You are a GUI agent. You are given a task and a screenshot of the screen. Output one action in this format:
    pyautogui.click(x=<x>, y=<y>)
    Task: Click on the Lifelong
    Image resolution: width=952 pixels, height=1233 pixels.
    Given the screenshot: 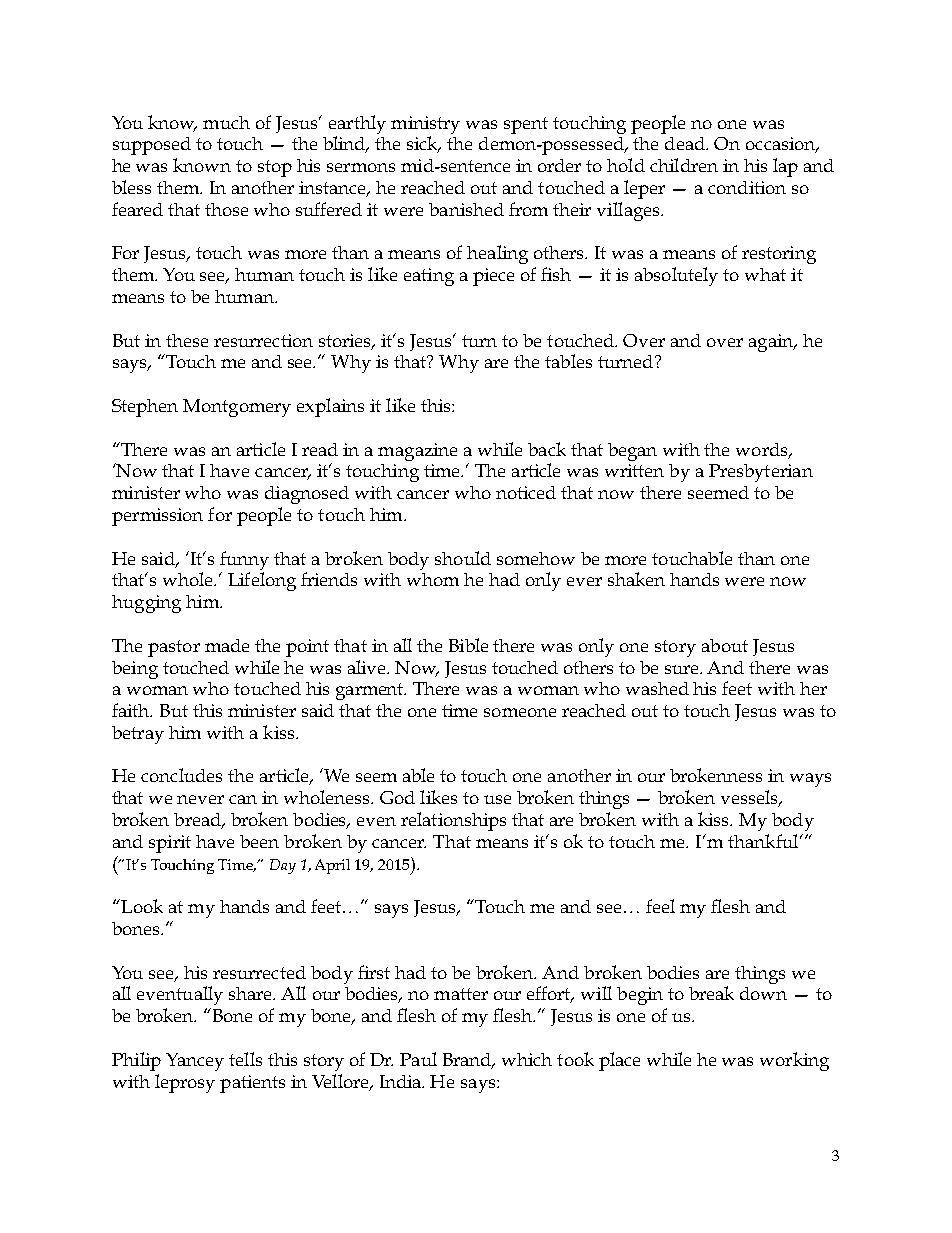 What is the action you would take?
    pyautogui.click(x=262, y=581)
